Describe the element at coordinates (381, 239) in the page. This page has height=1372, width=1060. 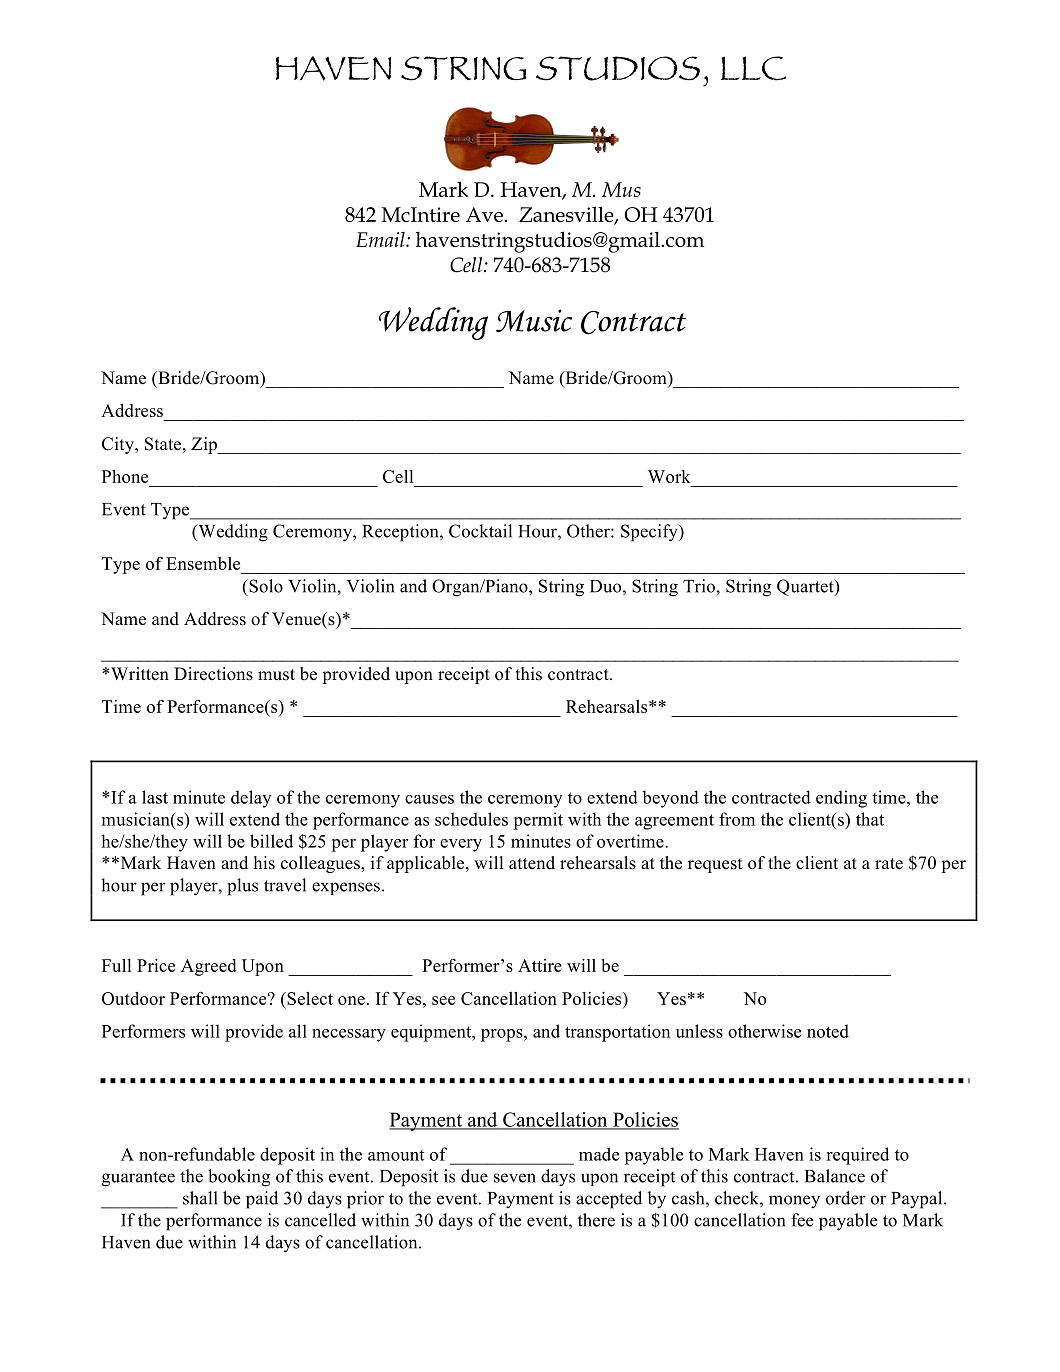
I see `Email` at that location.
